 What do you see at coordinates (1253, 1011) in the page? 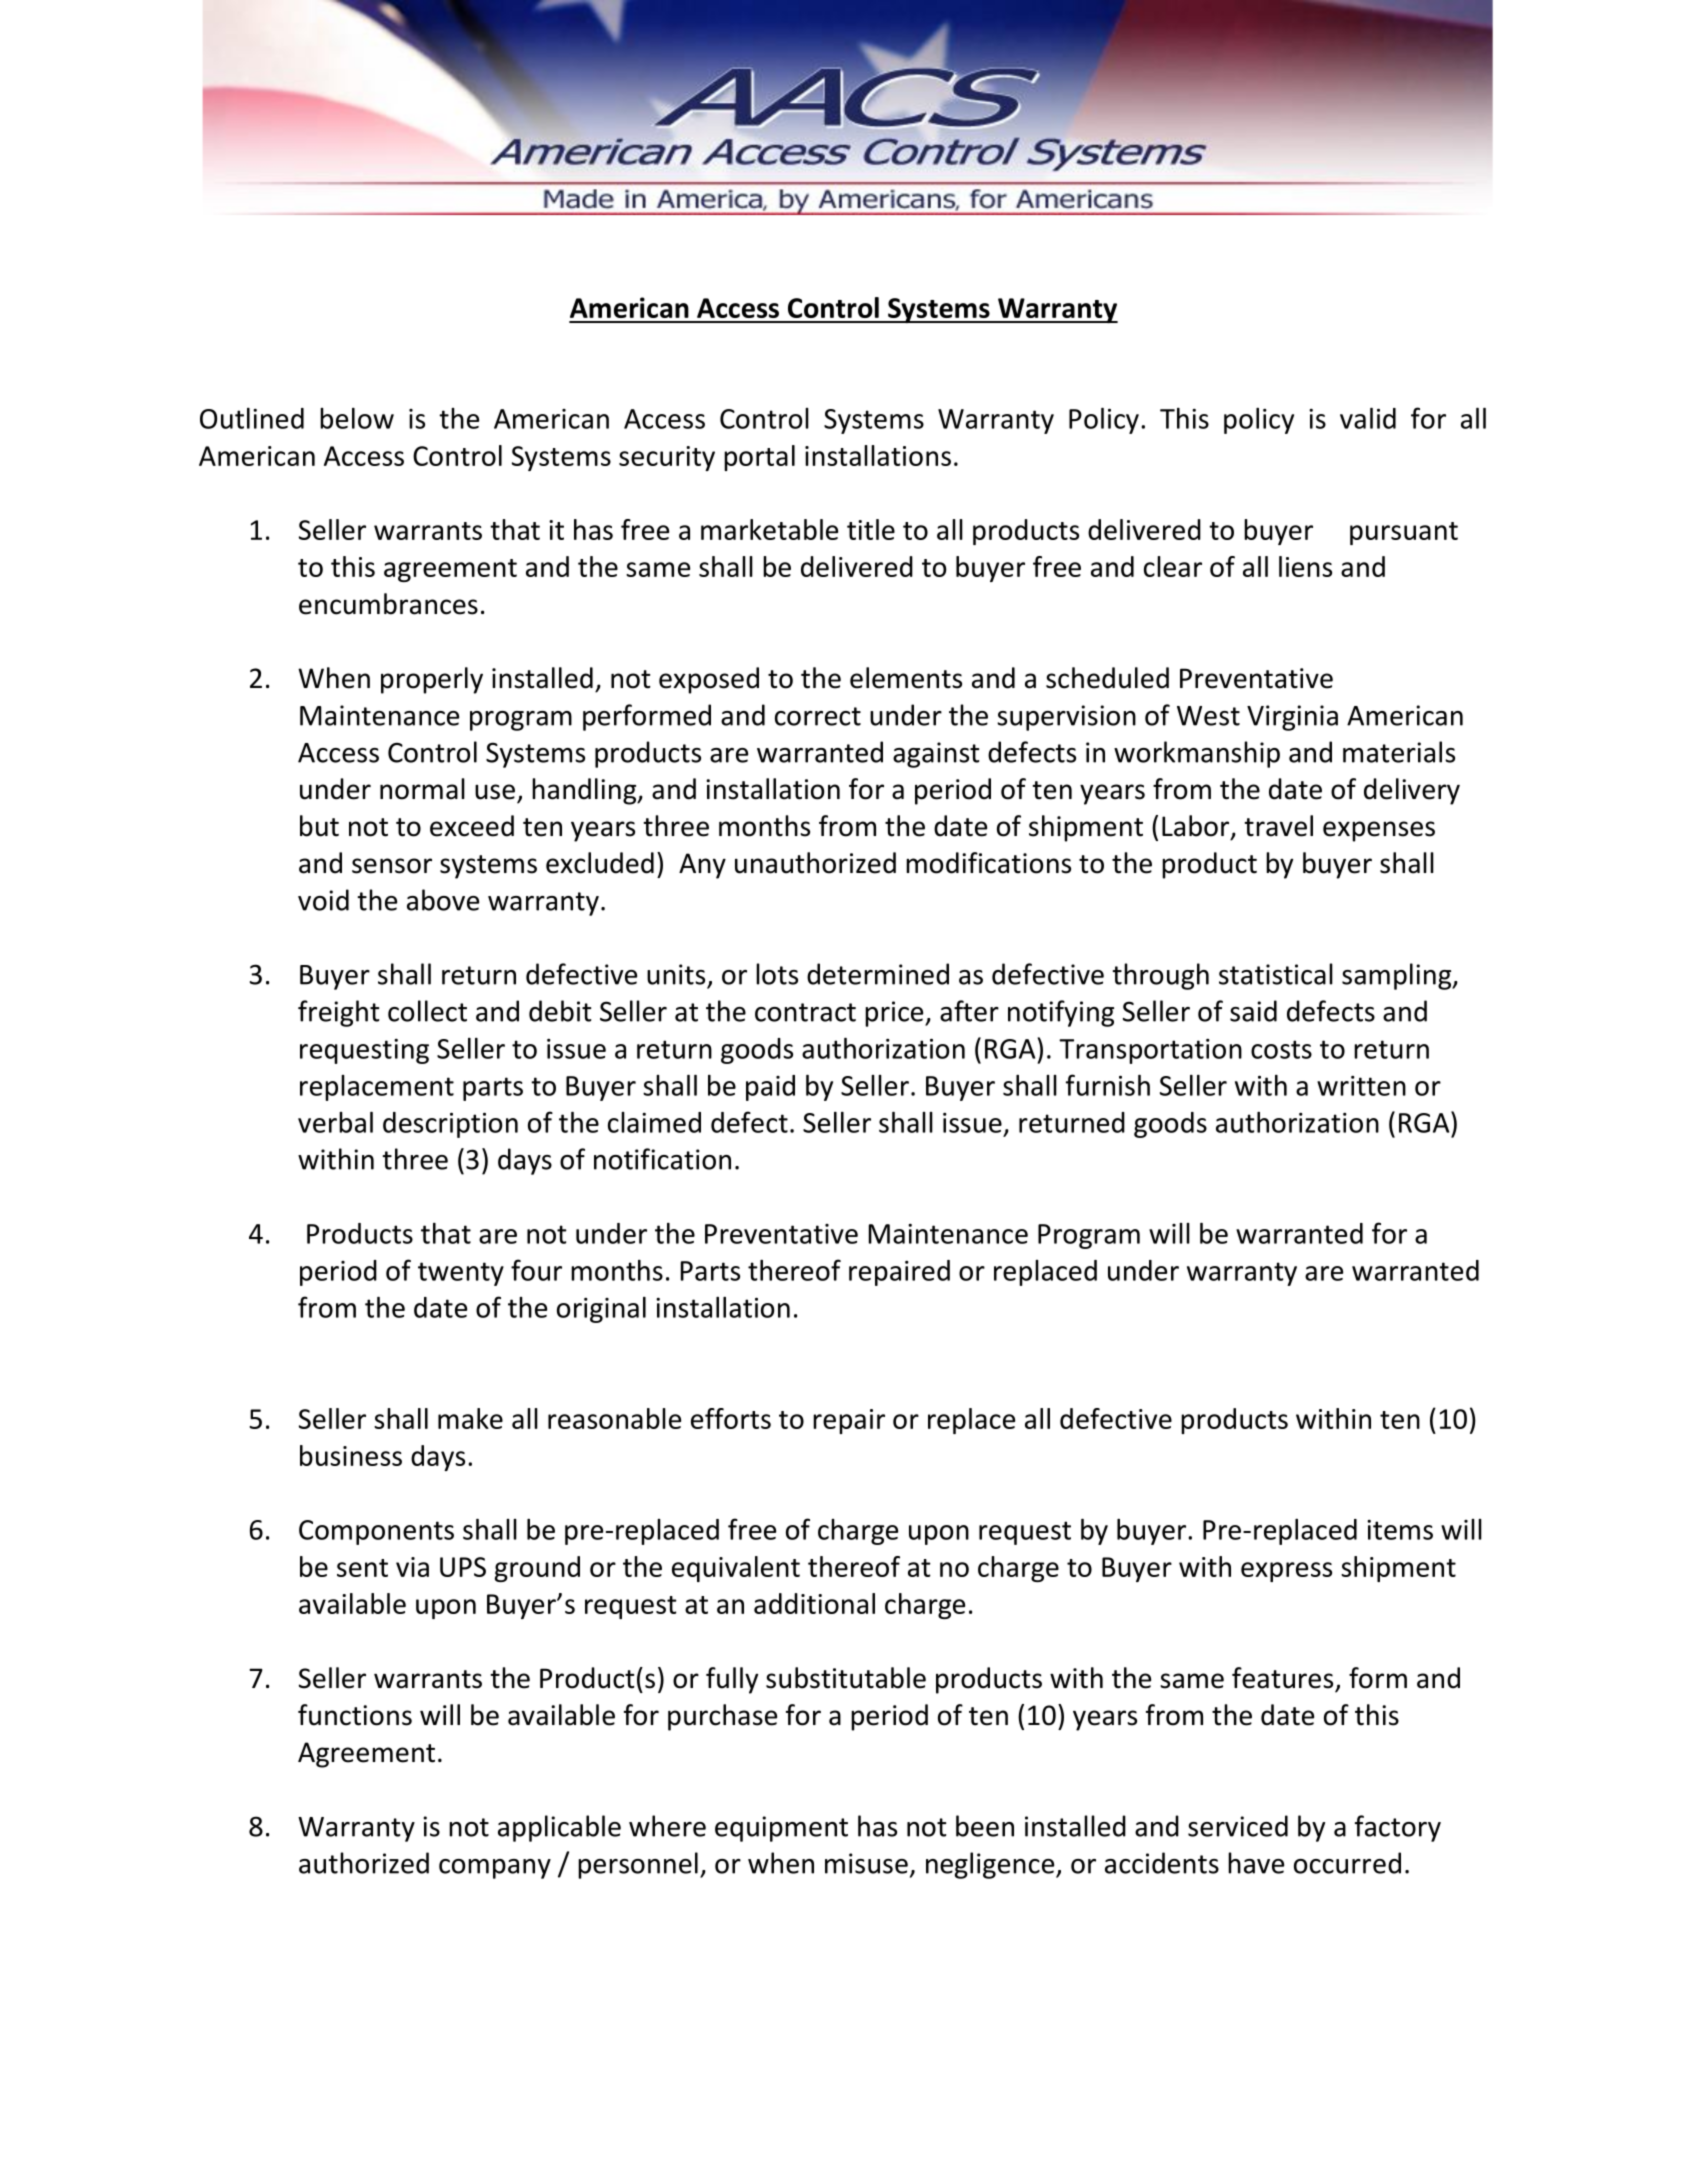
I see `said` at bounding box center [1253, 1011].
